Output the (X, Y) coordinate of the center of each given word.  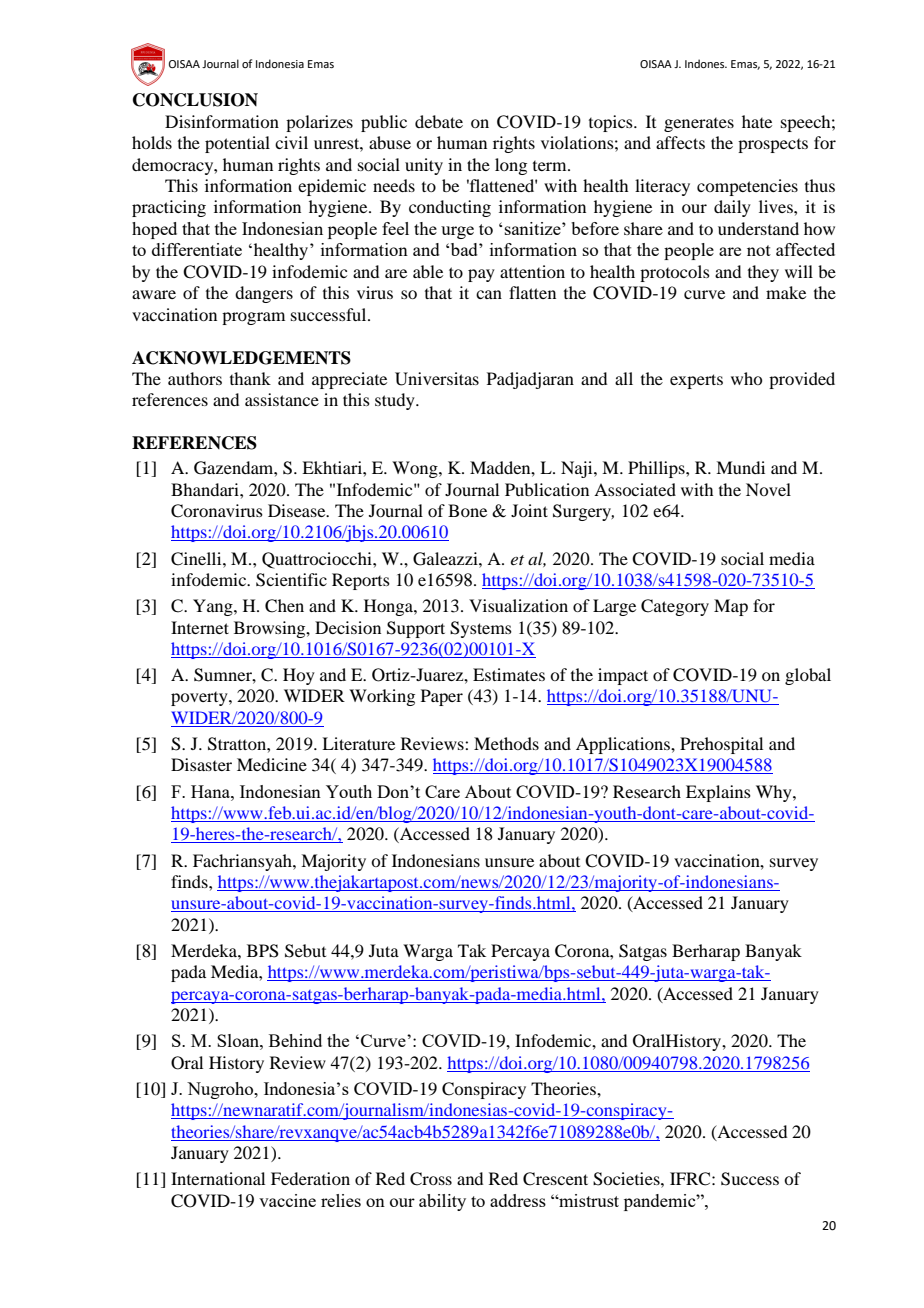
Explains (718, 793)
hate (757, 121)
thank (250, 378)
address (518, 1200)
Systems (481, 629)
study (396, 401)
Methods (506, 743)
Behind (295, 1040)
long (511, 166)
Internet (200, 627)
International (218, 1178)
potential (237, 144)
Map (731, 607)
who (746, 378)
